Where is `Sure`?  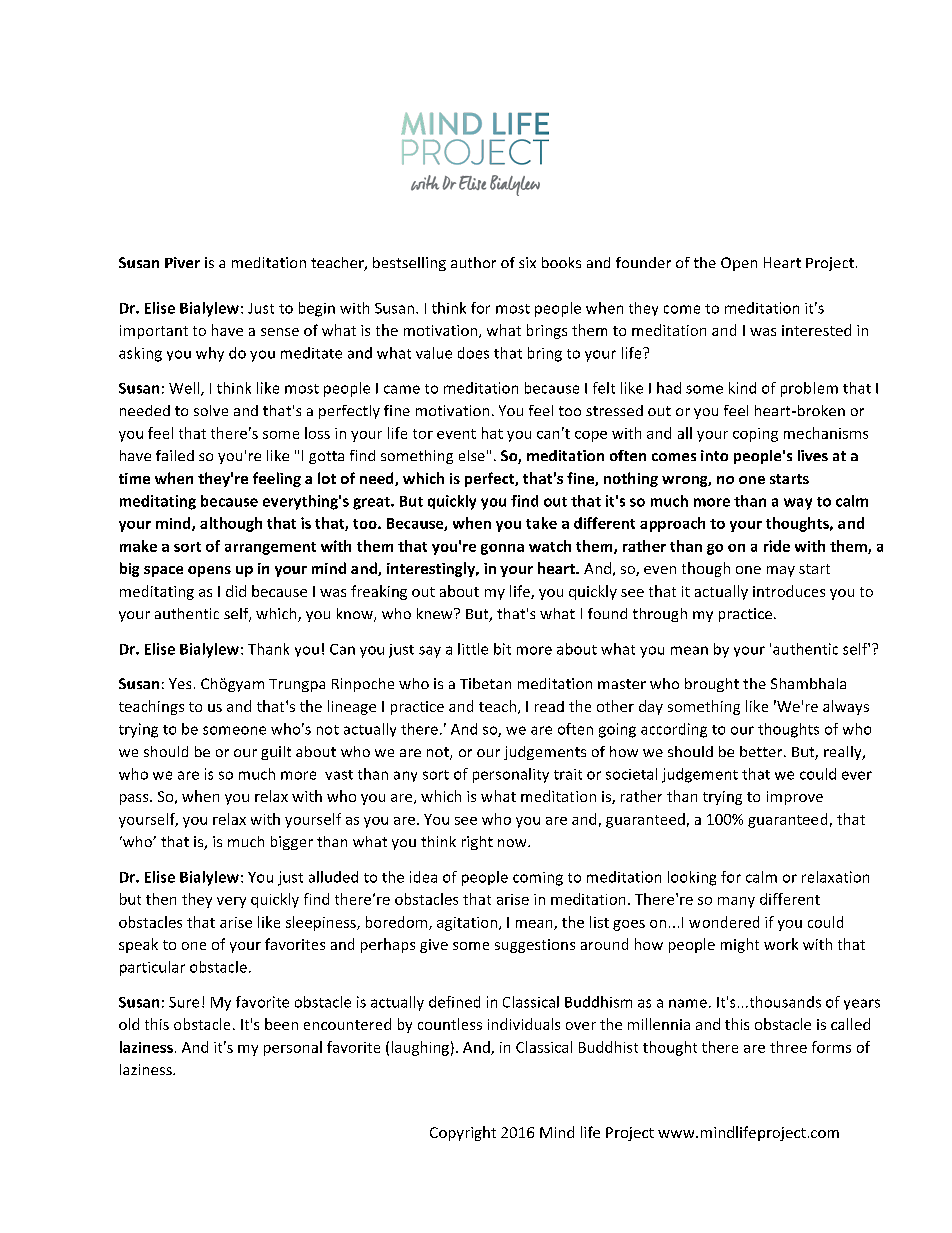
Sure is located at coordinates (184, 1002).
